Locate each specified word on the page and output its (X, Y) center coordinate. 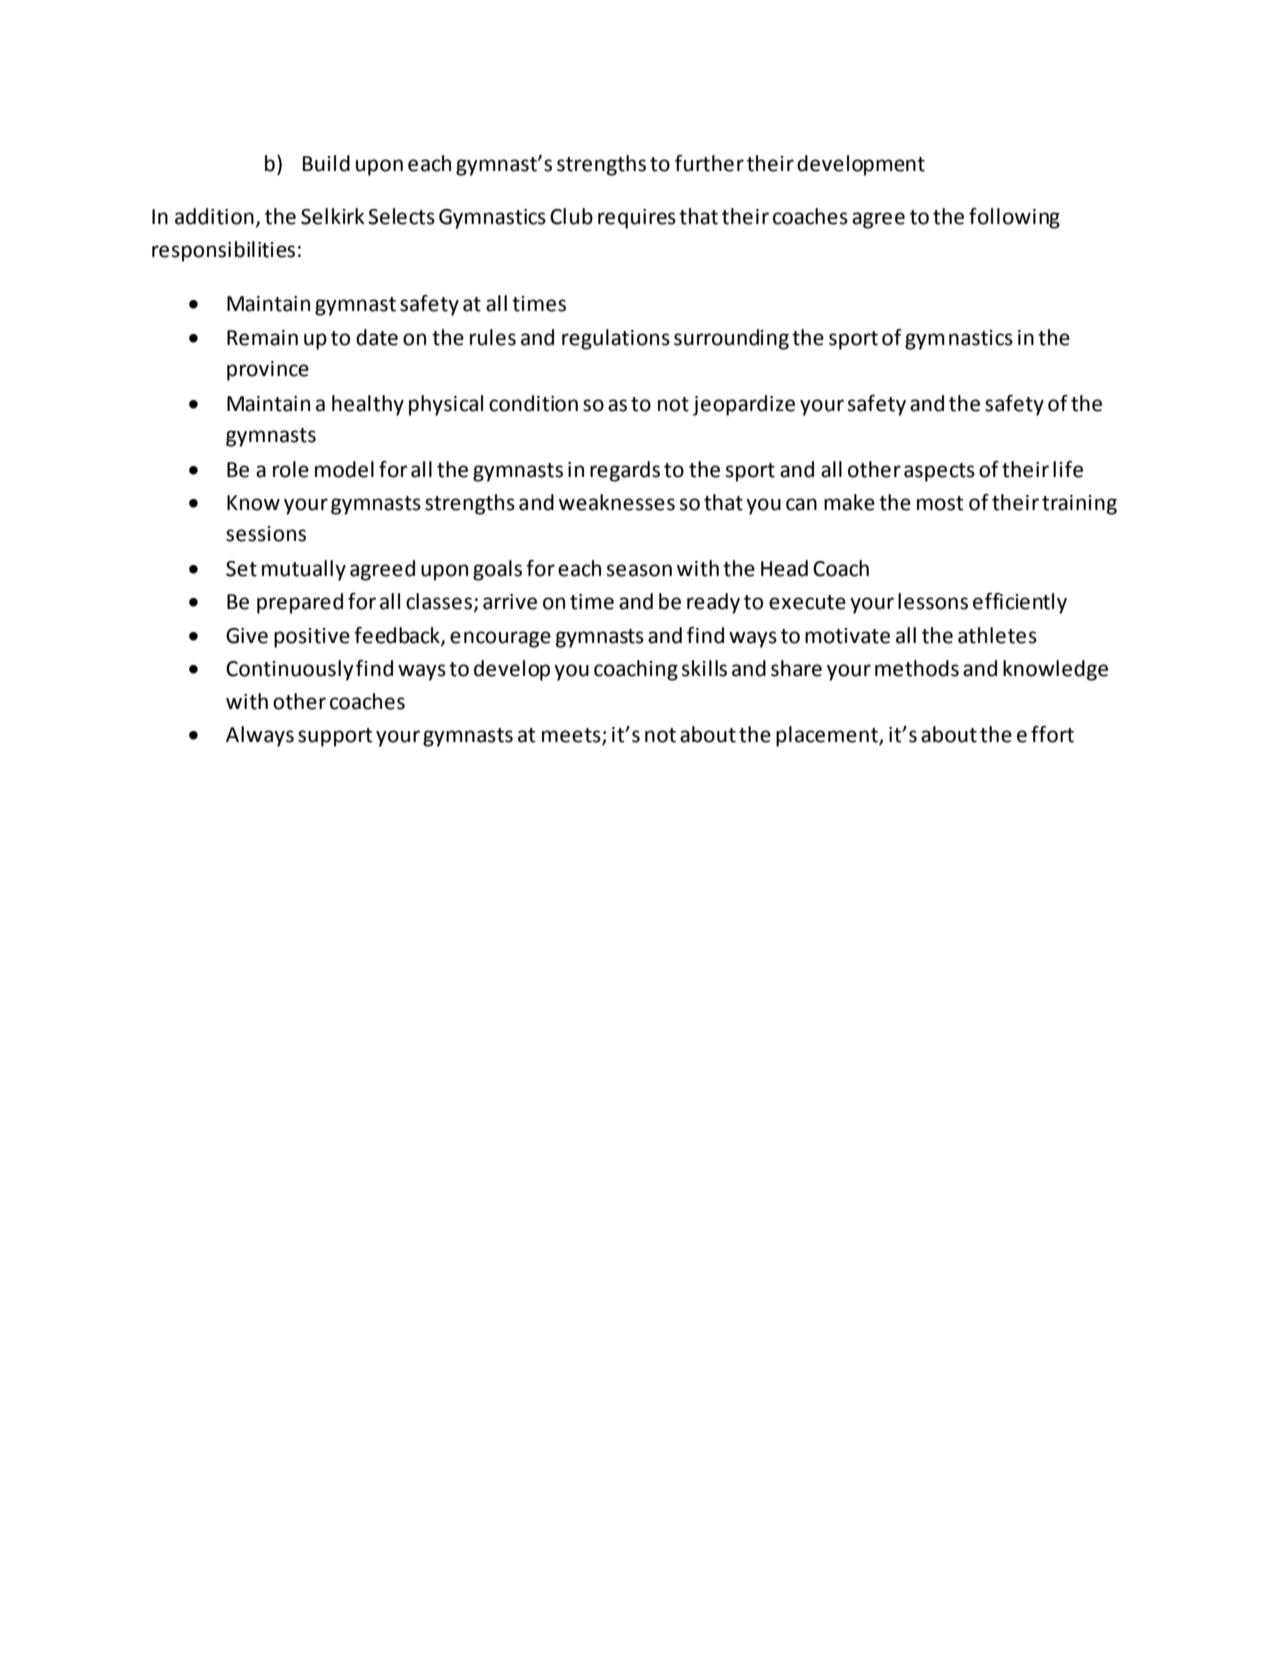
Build (326, 163)
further (709, 163)
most (940, 503)
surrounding (731, 339)
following (1014, 218)
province (268, 371)
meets (572, 736)
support (335, 737)
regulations (616, 339)
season (639, 570)
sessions (266, 534)
